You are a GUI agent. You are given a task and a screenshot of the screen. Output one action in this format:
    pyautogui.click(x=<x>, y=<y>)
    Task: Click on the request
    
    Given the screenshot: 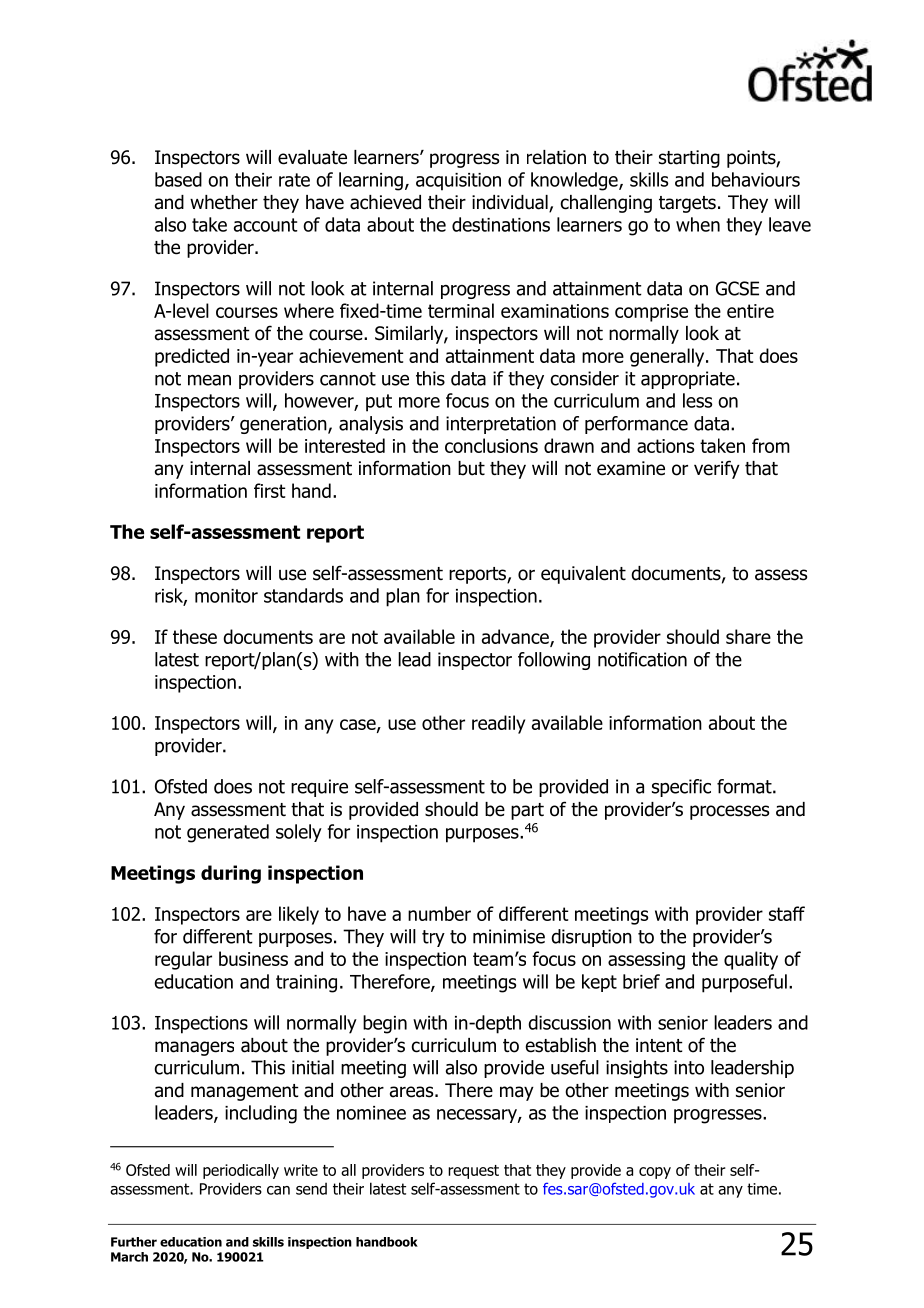 What is the action you would take?
    pyautogui.click(x=473, y=1172)
